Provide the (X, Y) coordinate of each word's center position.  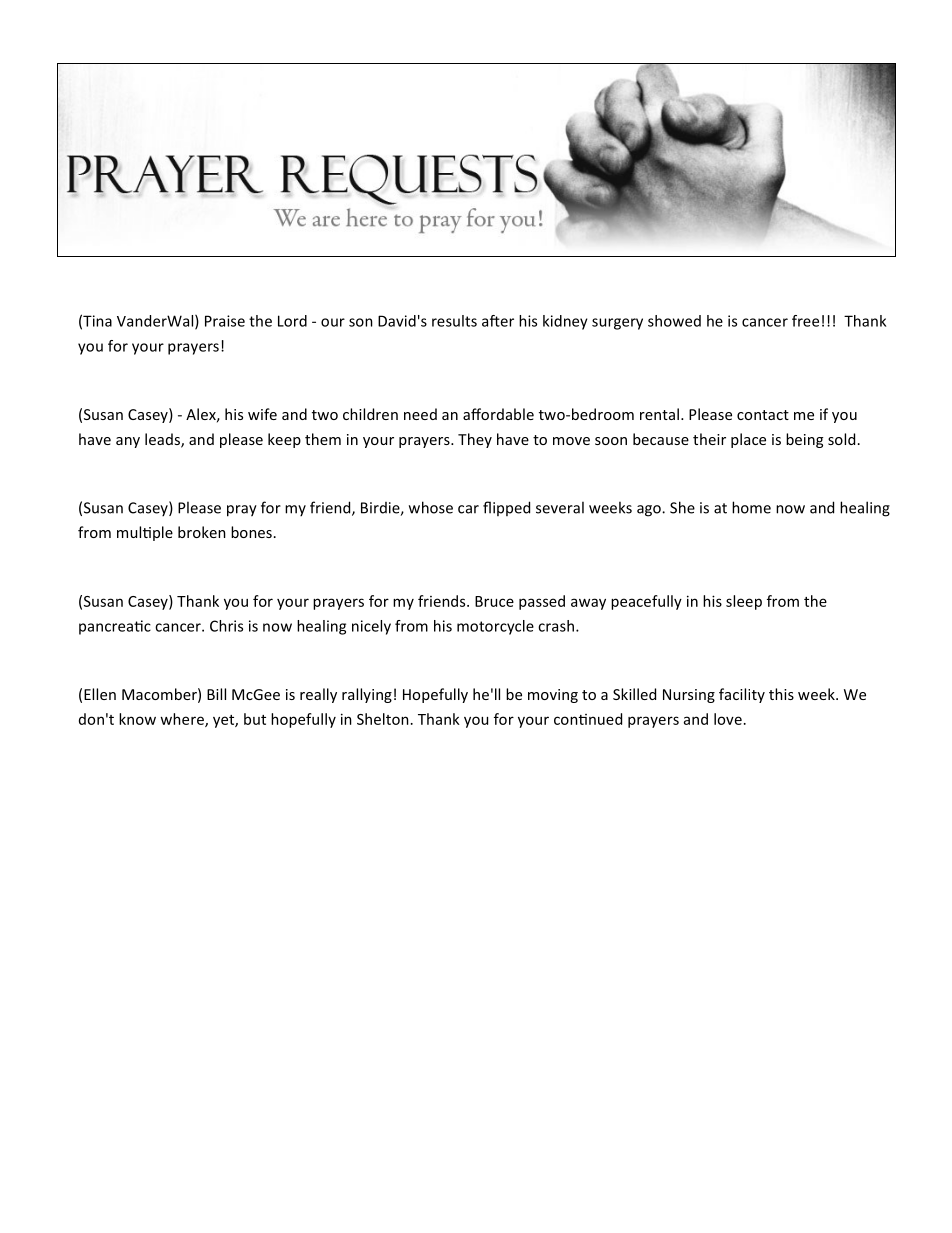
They (475, 440)
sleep (744, 602)
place (748, 440)
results (454, 321)
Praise (225, 321)
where (183, 720)
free (805, 321)
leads (163, 440)
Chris (226, 626)
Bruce (494, 601)
